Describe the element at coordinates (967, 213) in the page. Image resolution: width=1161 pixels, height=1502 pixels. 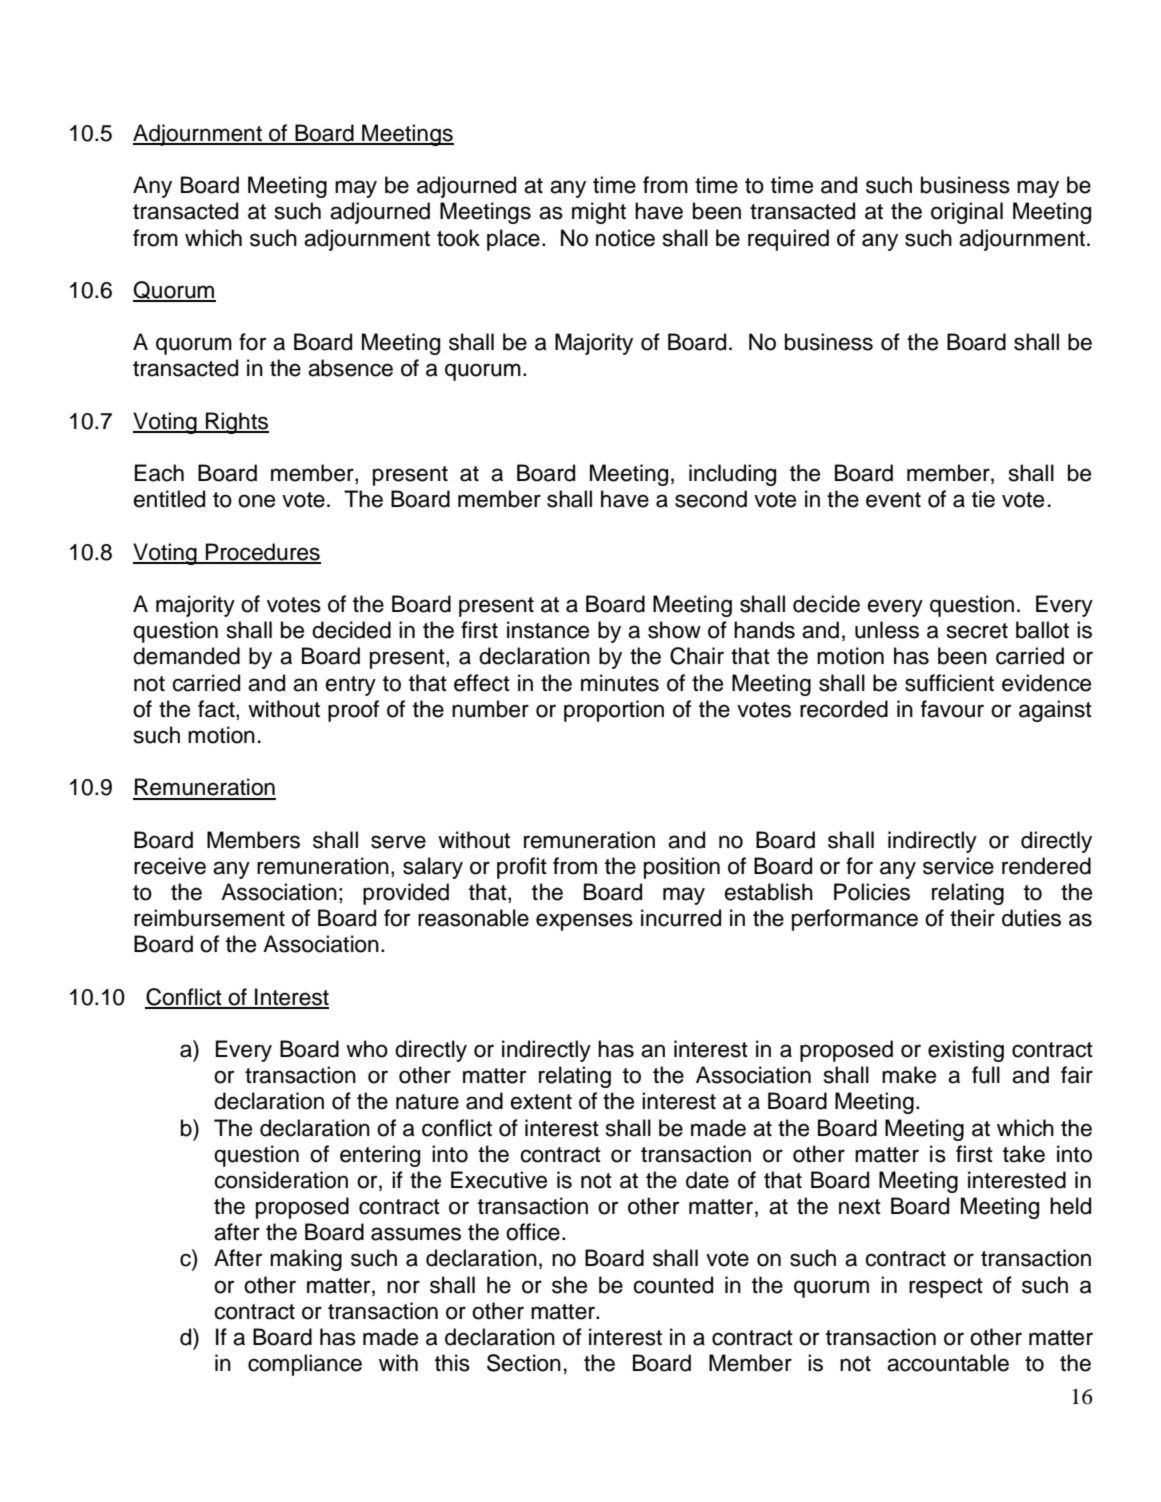
I see `original` at that location.
